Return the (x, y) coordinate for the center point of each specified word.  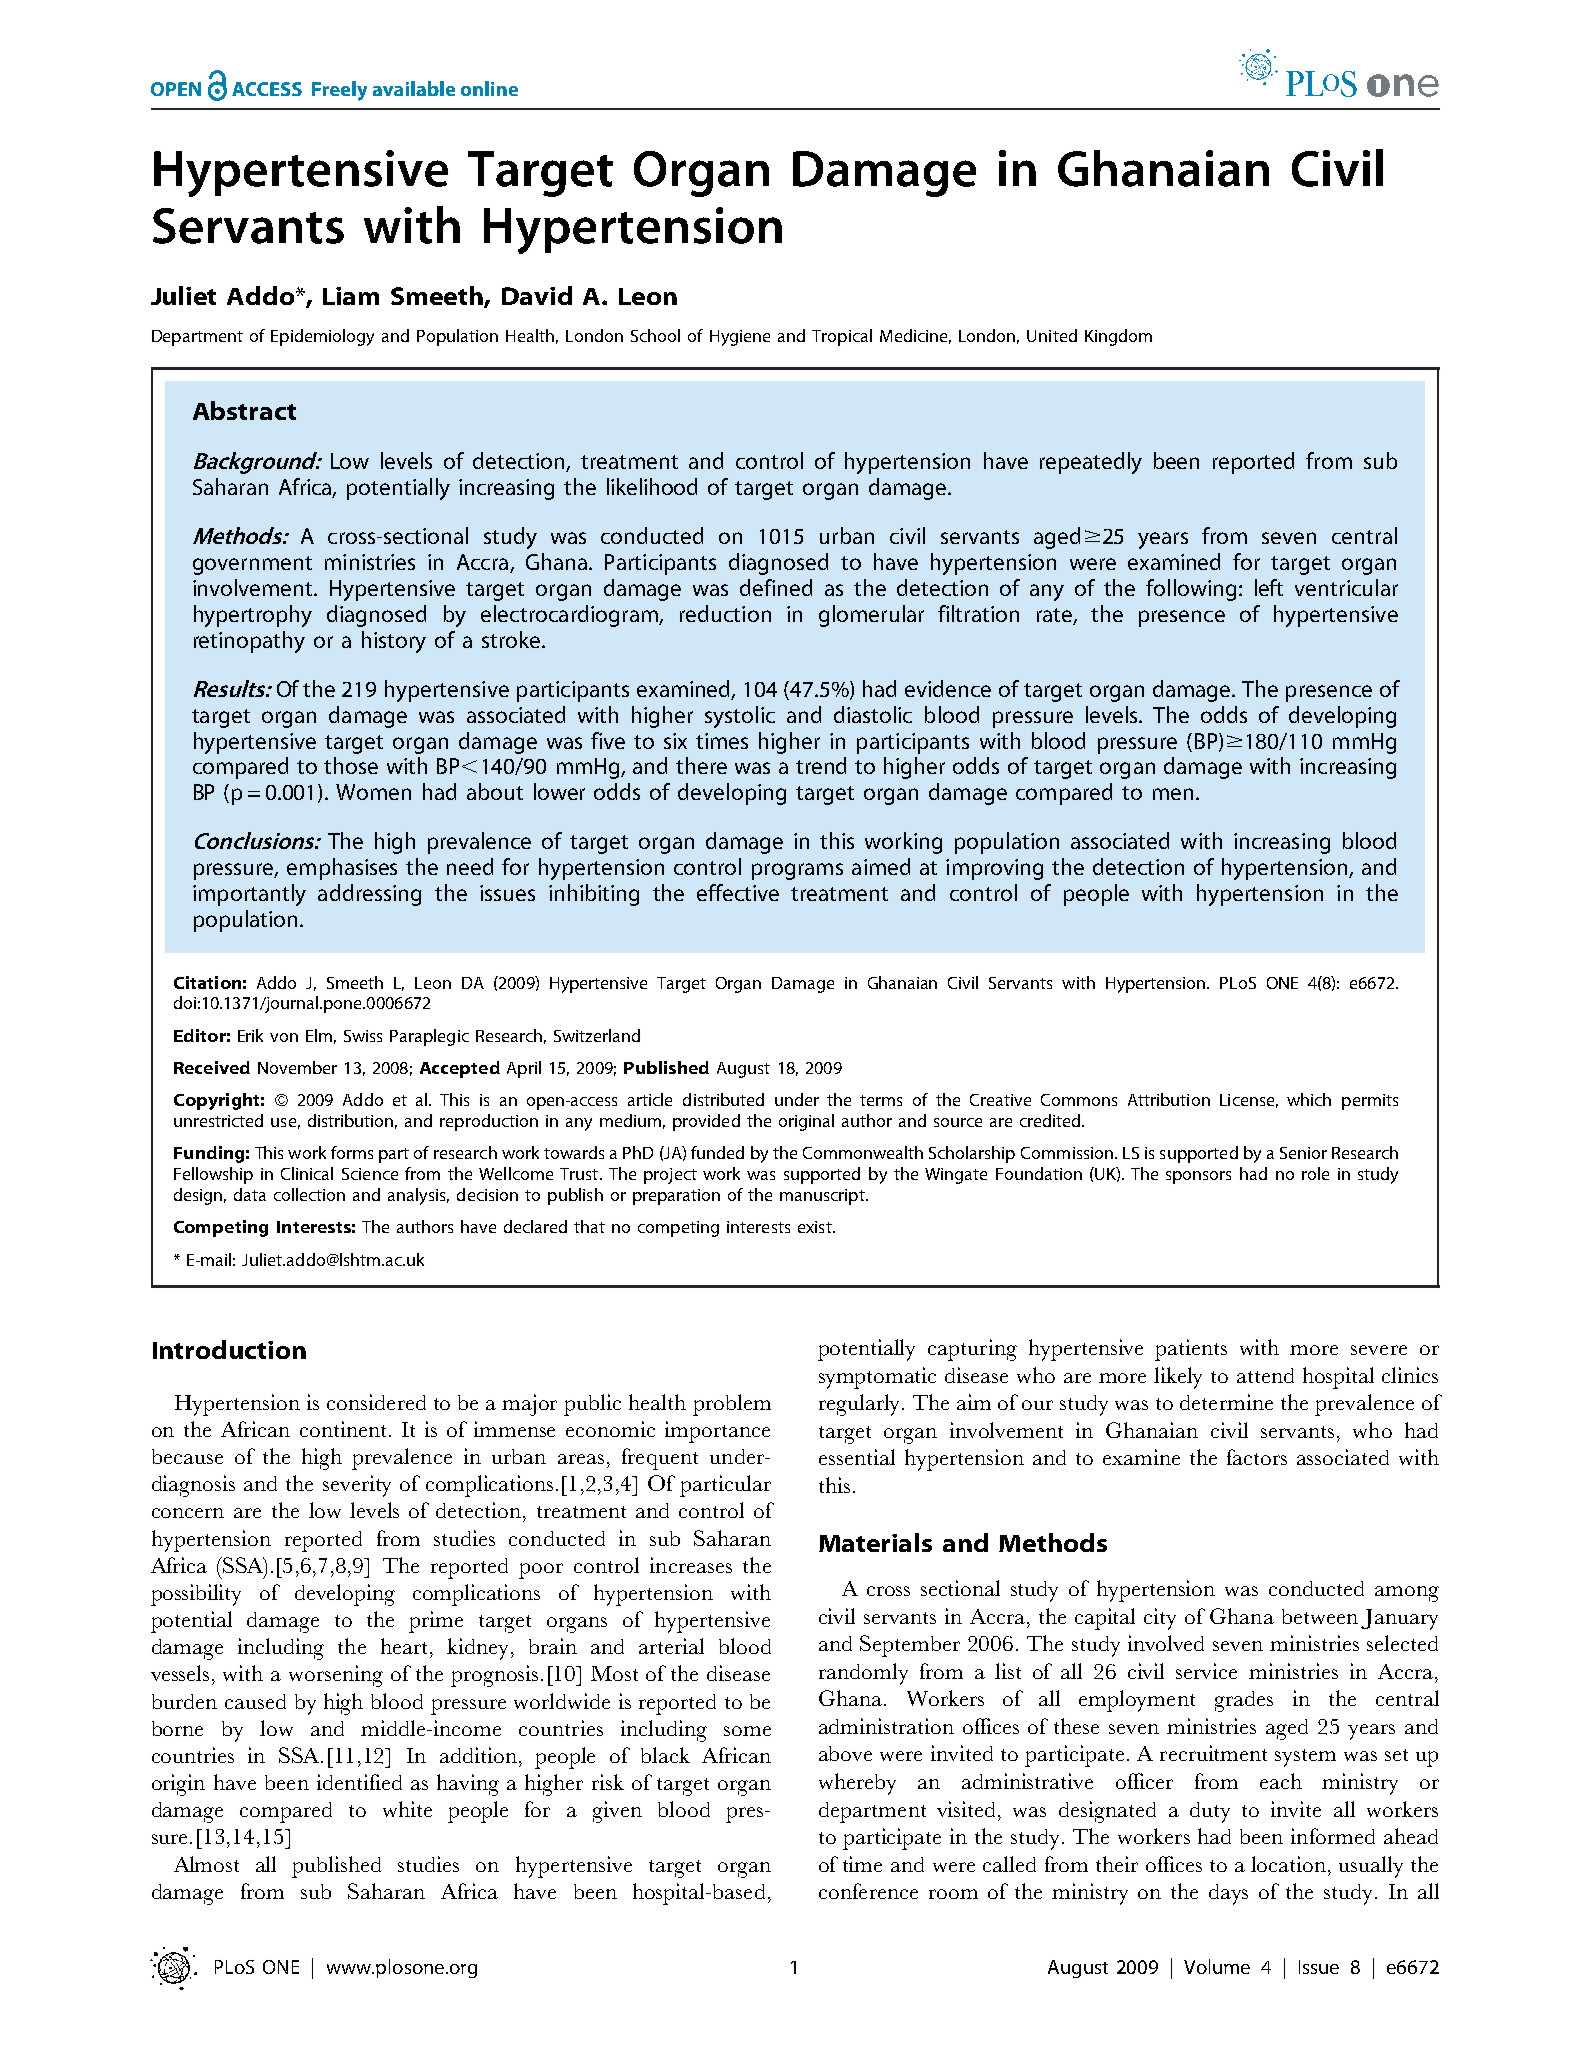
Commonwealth (863, 1152)
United (1052, 335)
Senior (1303, 1153)
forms (352, 1152)
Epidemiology (322, 337)
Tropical (842, 337)
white (407, 1809)
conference (868, 1891)
